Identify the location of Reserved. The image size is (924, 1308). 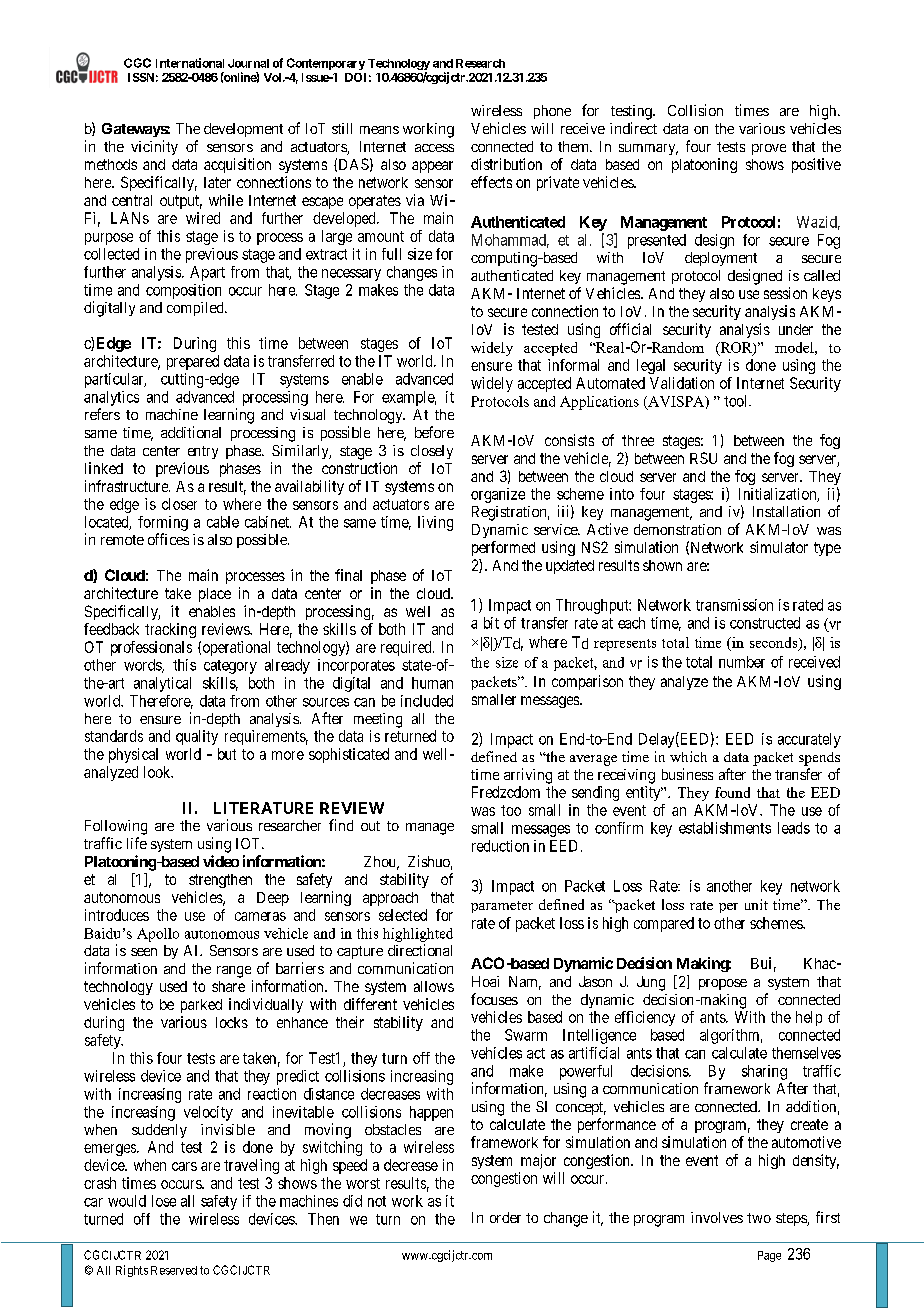
(174, 1270).
